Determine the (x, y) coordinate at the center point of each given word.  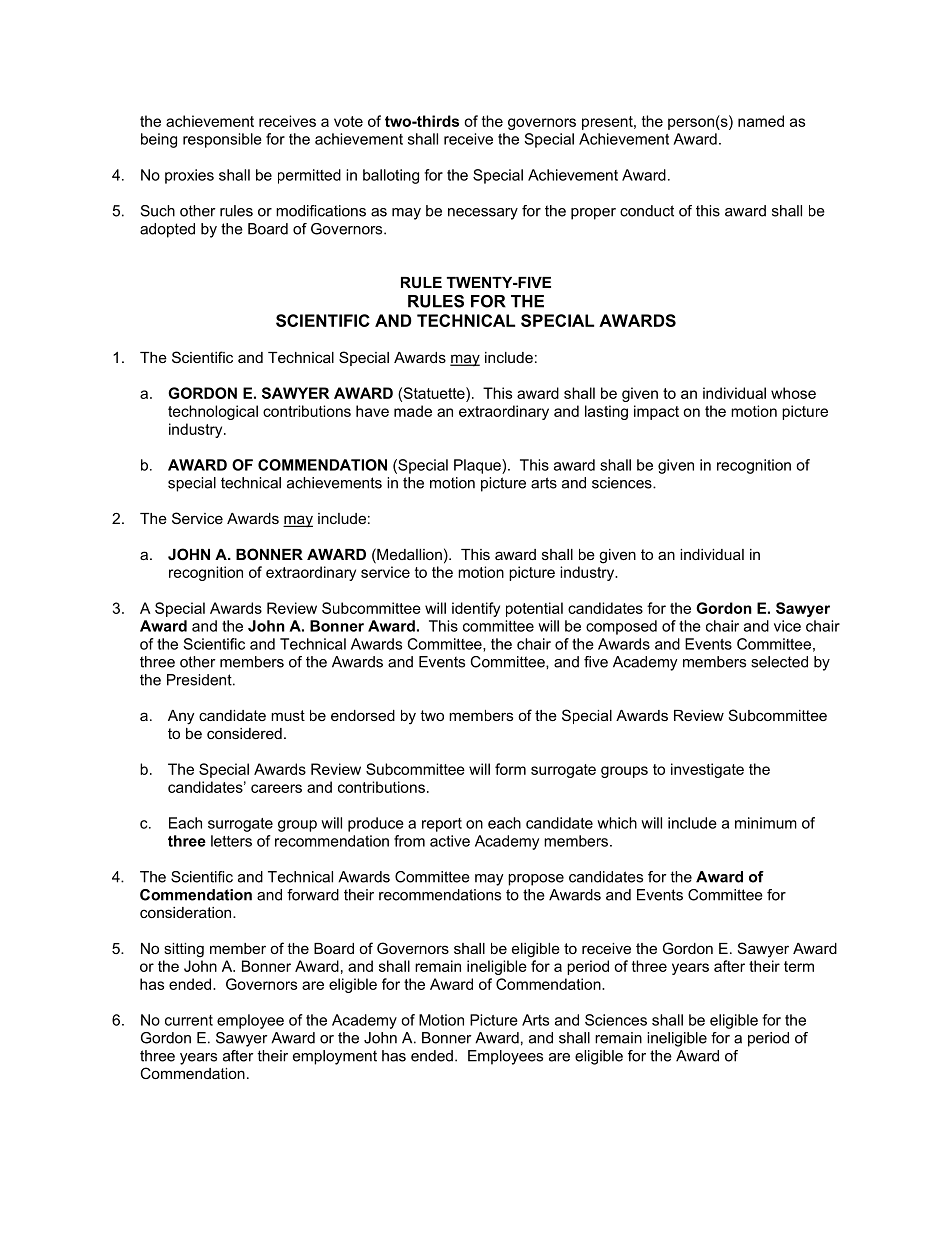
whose (793, 393)
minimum (766, 823)
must (288, 715)
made (413, 411)
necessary (483, 214)
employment (335, 1057)
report (442, 825)
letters (231, 841)
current (189, 1020)
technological (213, 412)
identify (476, 609)
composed (621, 627)
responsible (222, 140)
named (761, 121)
